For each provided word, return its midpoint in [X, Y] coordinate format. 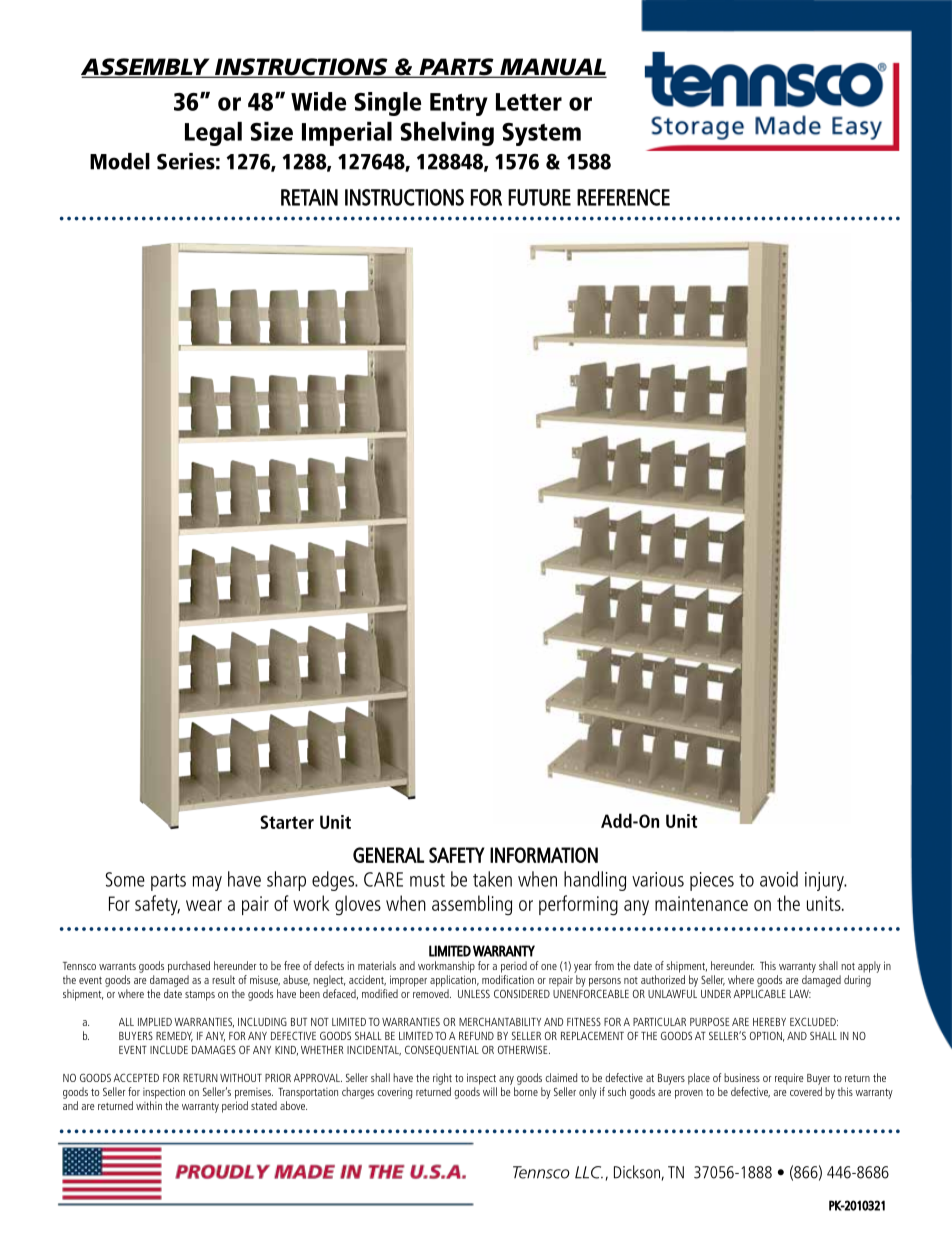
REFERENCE [623, 197]
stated [264, 1105]
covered [806, 1091]
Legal [213, 134]
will [490, 1091]
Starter [287, 822]
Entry [459, 104]
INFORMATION [544, 855]
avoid [779, 879]
